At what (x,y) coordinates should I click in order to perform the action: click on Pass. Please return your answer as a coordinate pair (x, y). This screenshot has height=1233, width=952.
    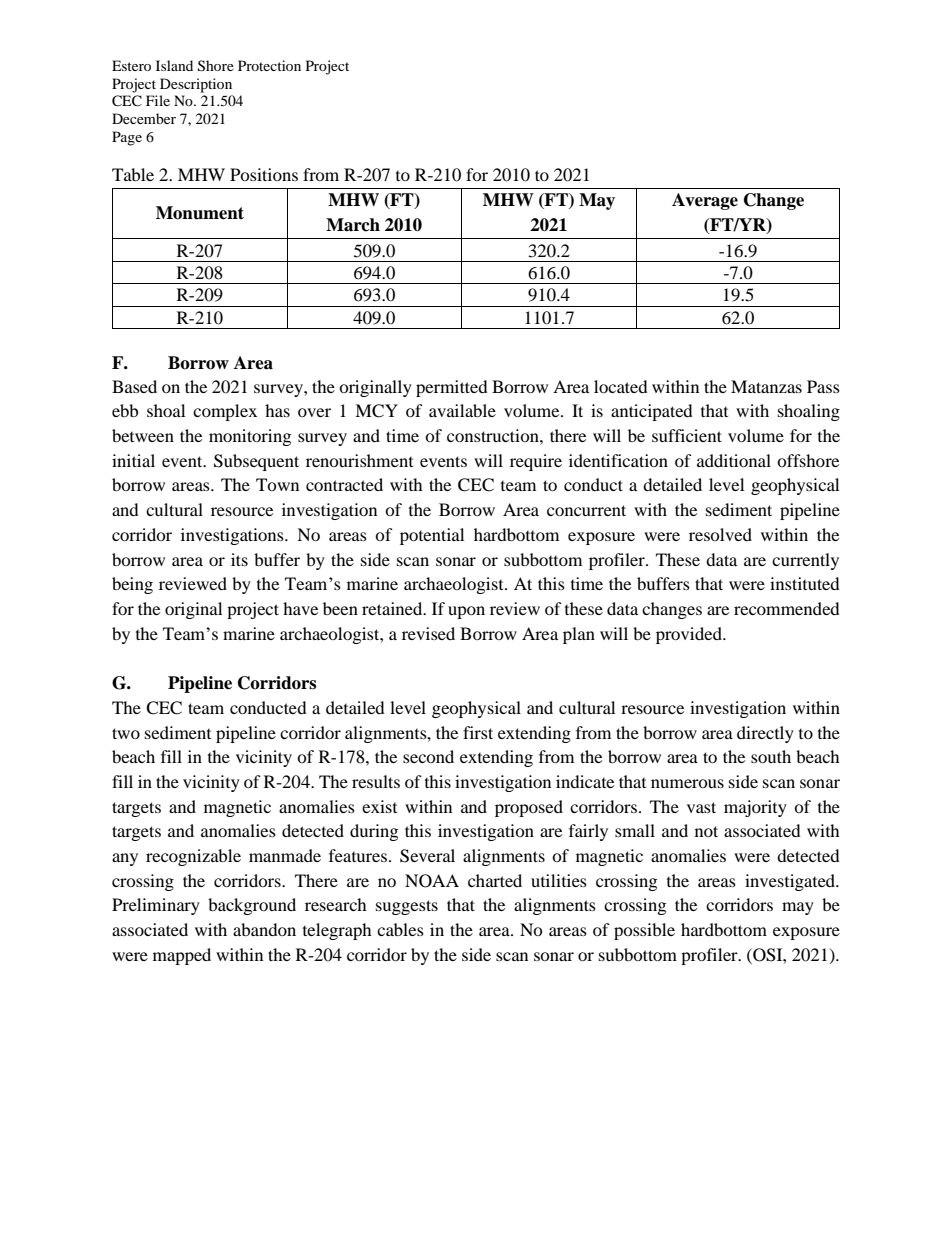
    Looking at the image, I should click on (823, 386).
